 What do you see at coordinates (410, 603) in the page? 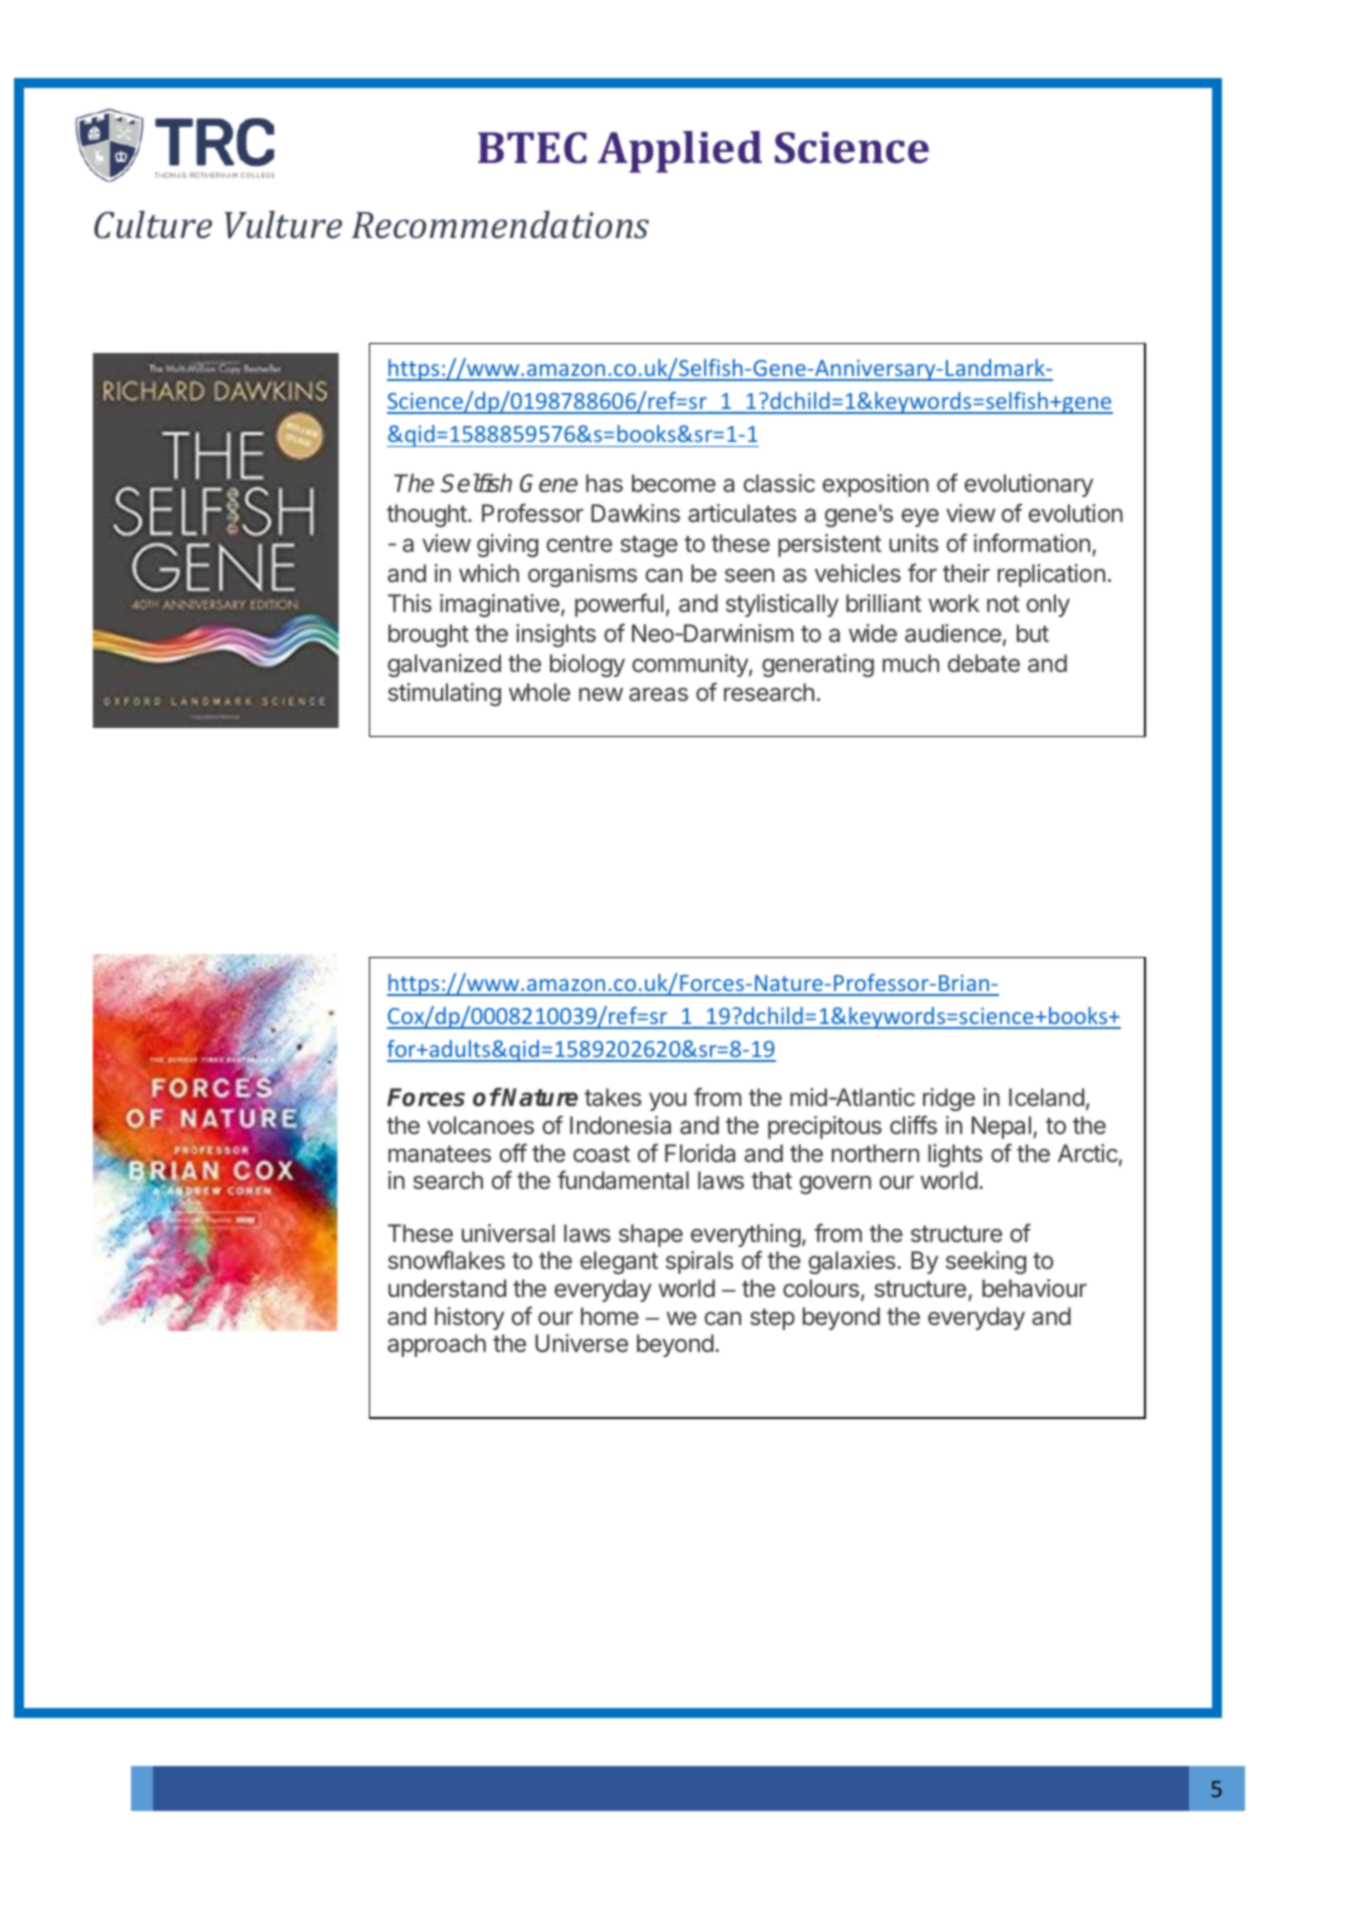
I see `This` at bounding box center [410, 603].
